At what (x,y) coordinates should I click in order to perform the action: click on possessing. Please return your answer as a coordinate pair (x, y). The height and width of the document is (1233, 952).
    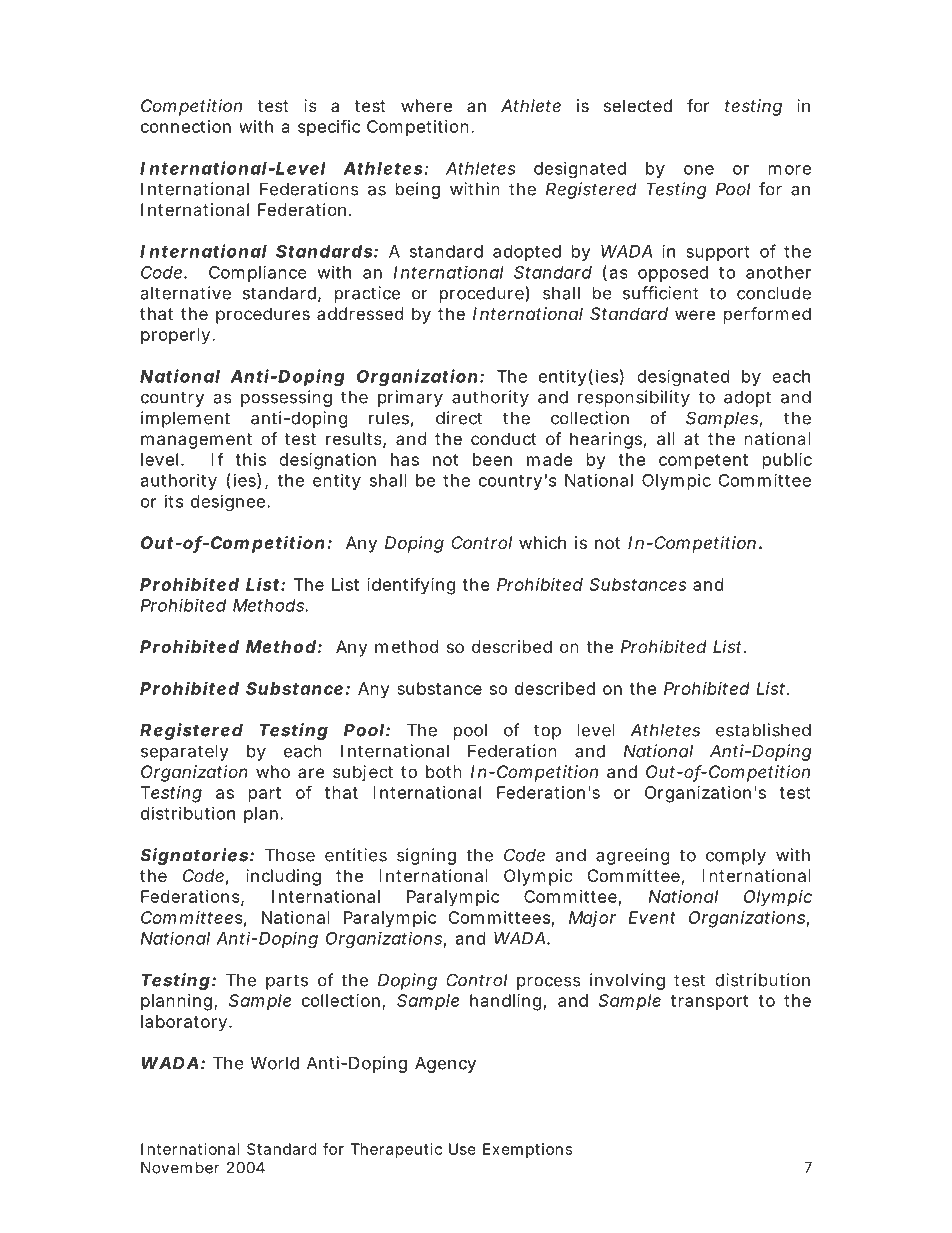
    Looking at the image, I should click on (286, 398).
